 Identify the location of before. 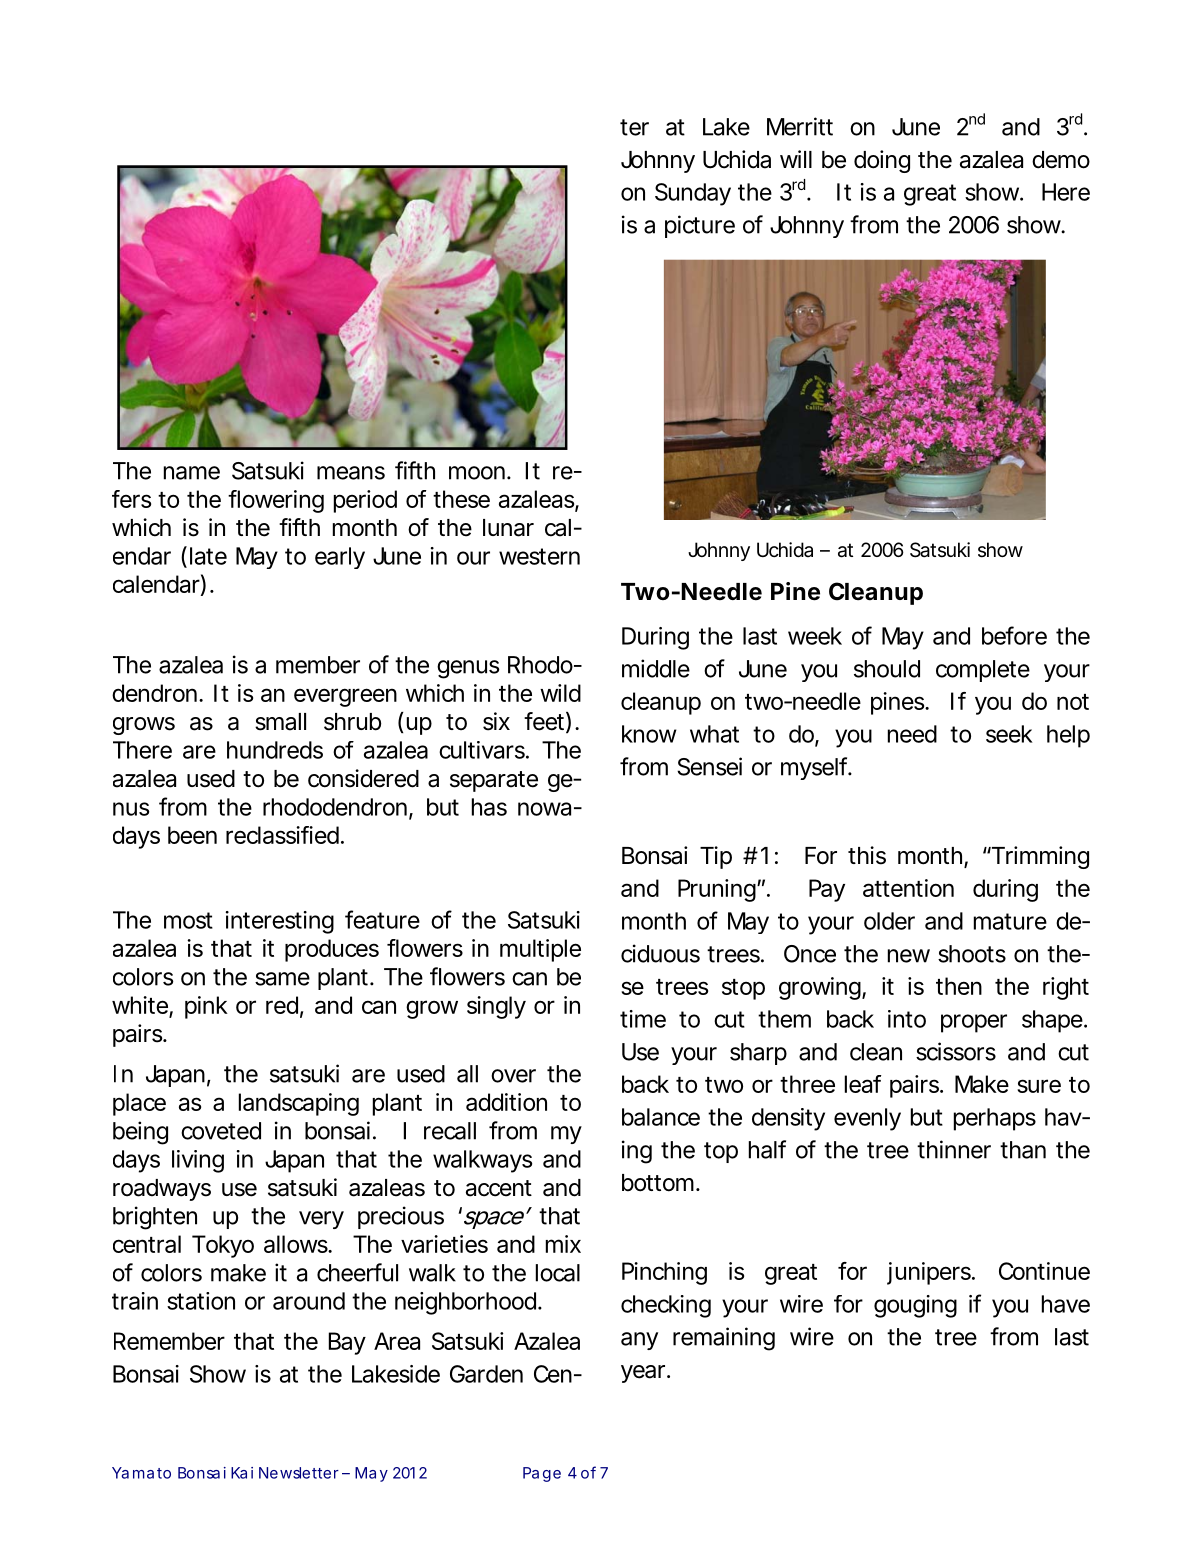
(1014, 635).
